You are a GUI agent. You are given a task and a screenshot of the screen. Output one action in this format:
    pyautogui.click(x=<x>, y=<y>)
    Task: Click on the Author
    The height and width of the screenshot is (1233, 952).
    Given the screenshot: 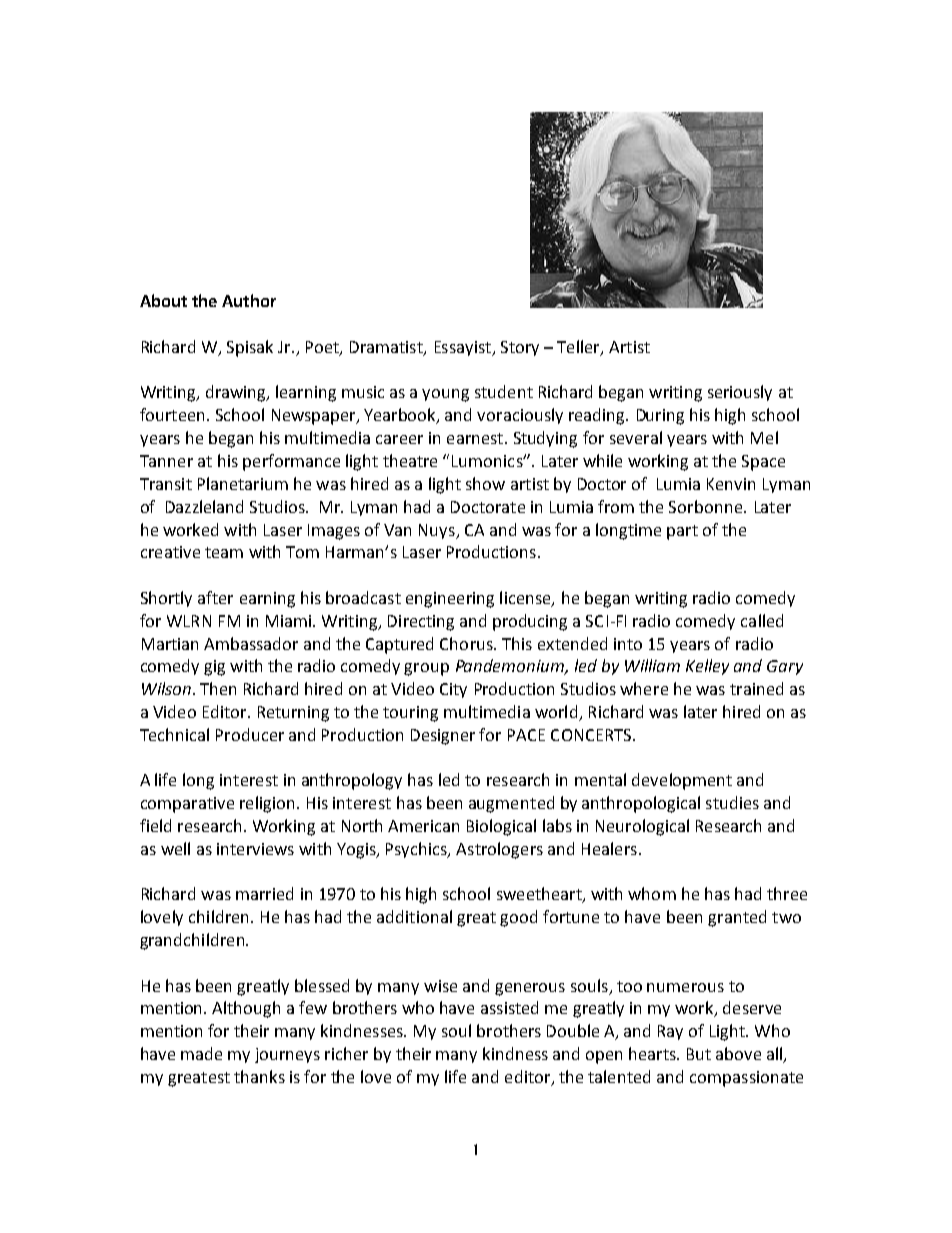 What is the action you would take?
    pyautogui.click(x=249, y=300)
